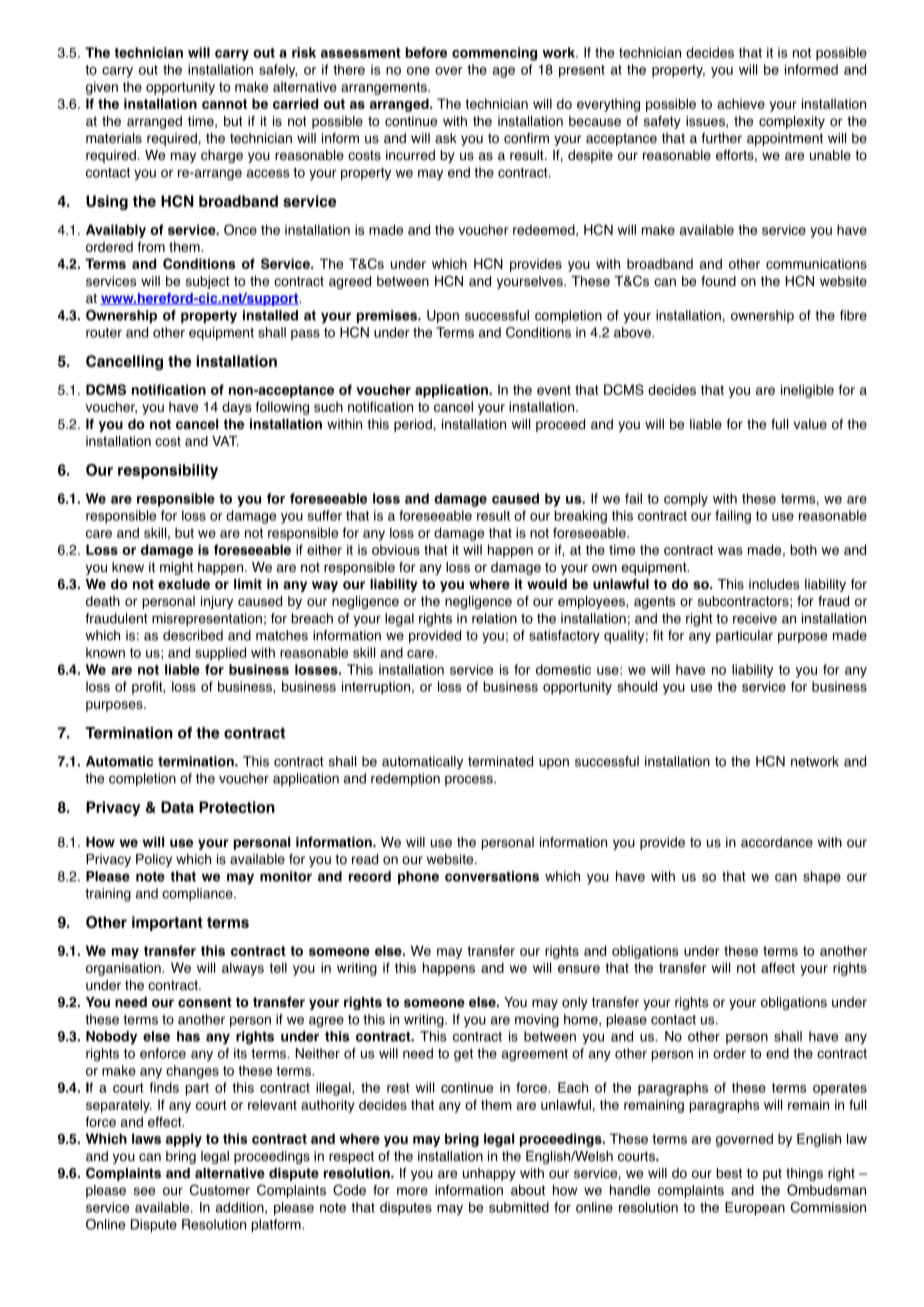  I want to click on relation, so click(494, 618).
